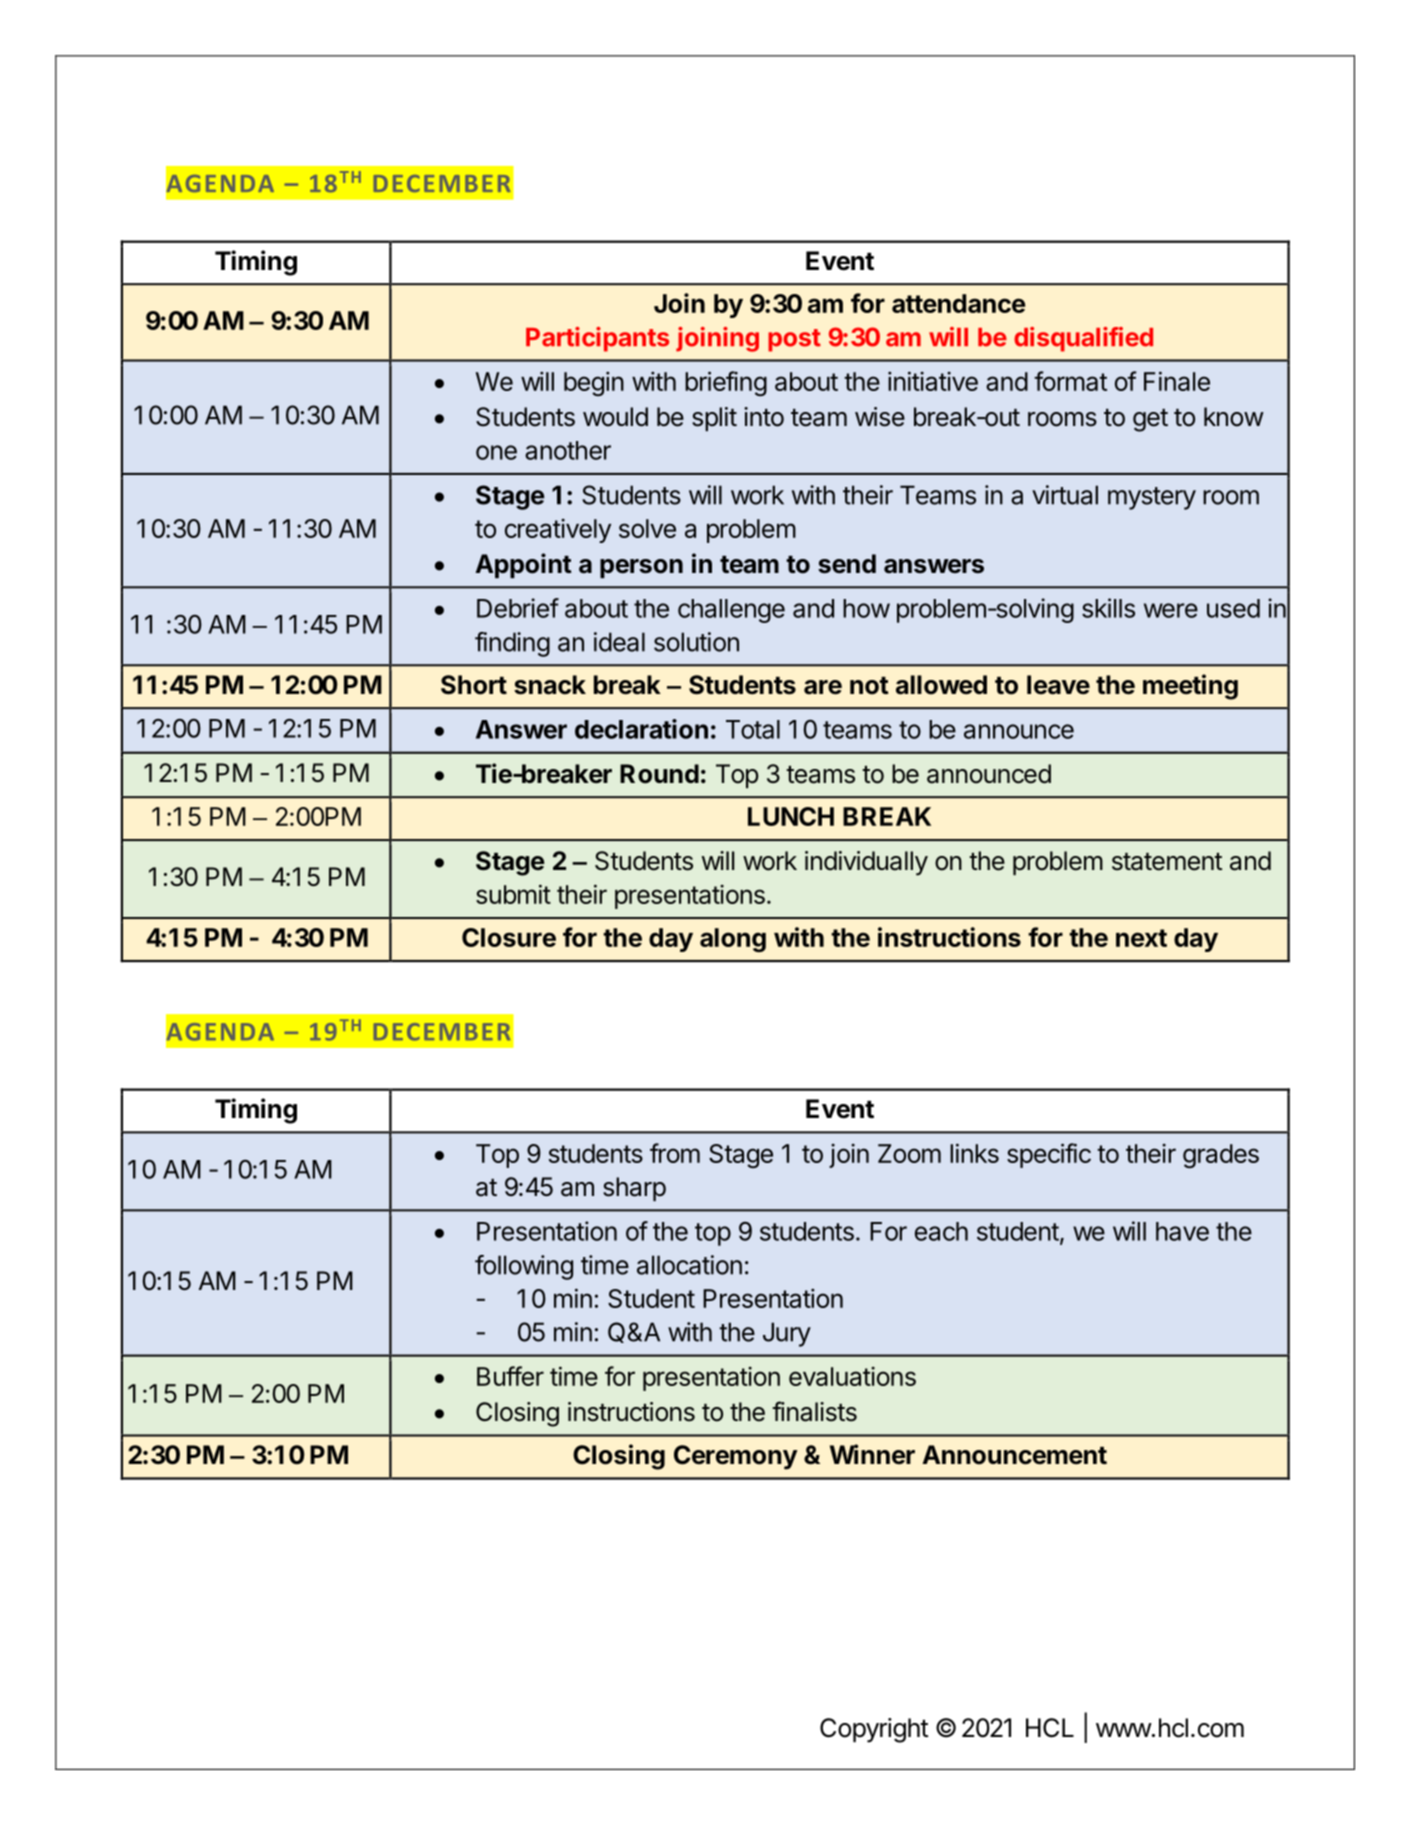 This image has width=1410, height=1825. Describe the element at coordinates (794, 340) in the image. I see `post` at that location.
